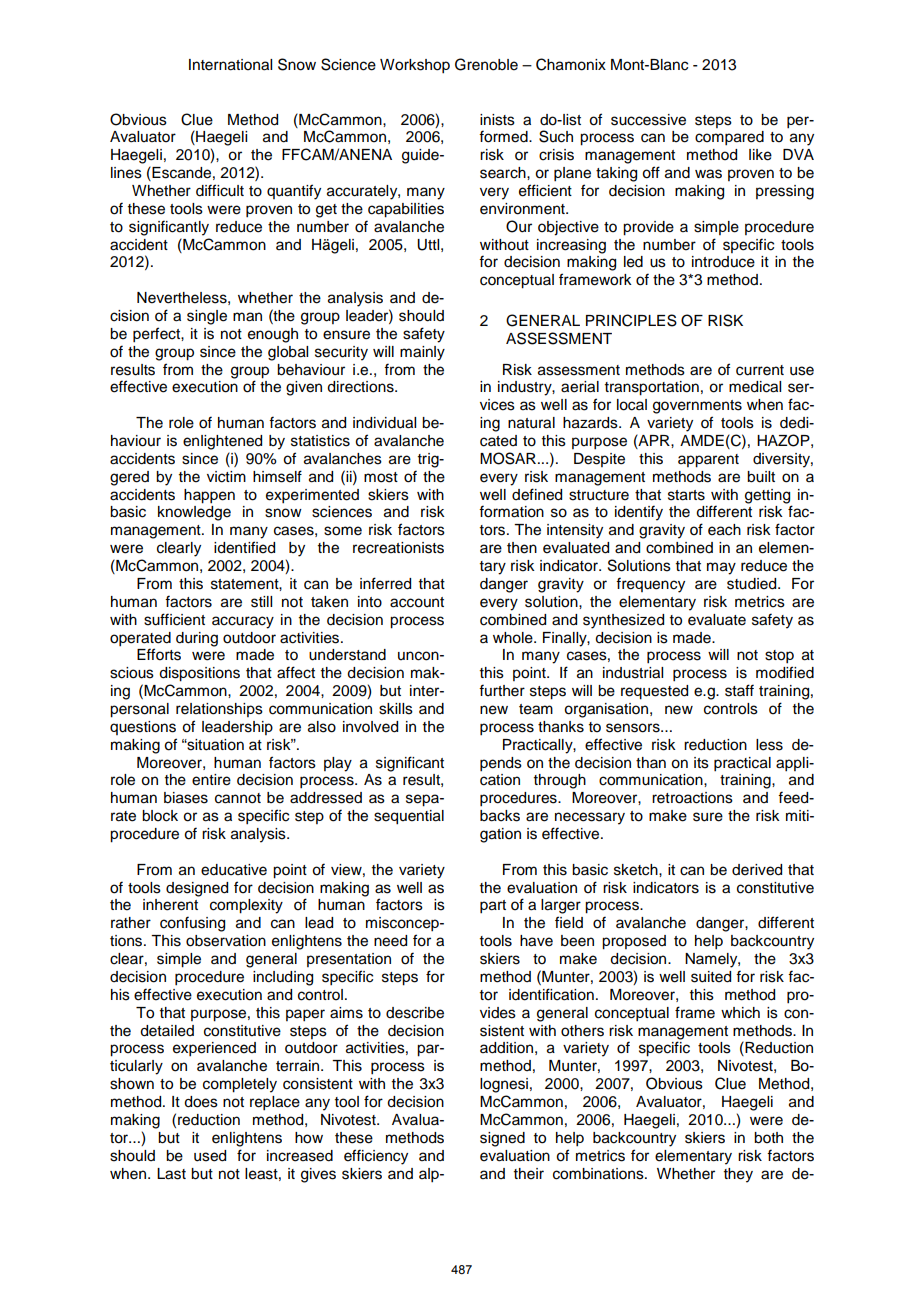  I want to click on compared, so click(729, 138).
